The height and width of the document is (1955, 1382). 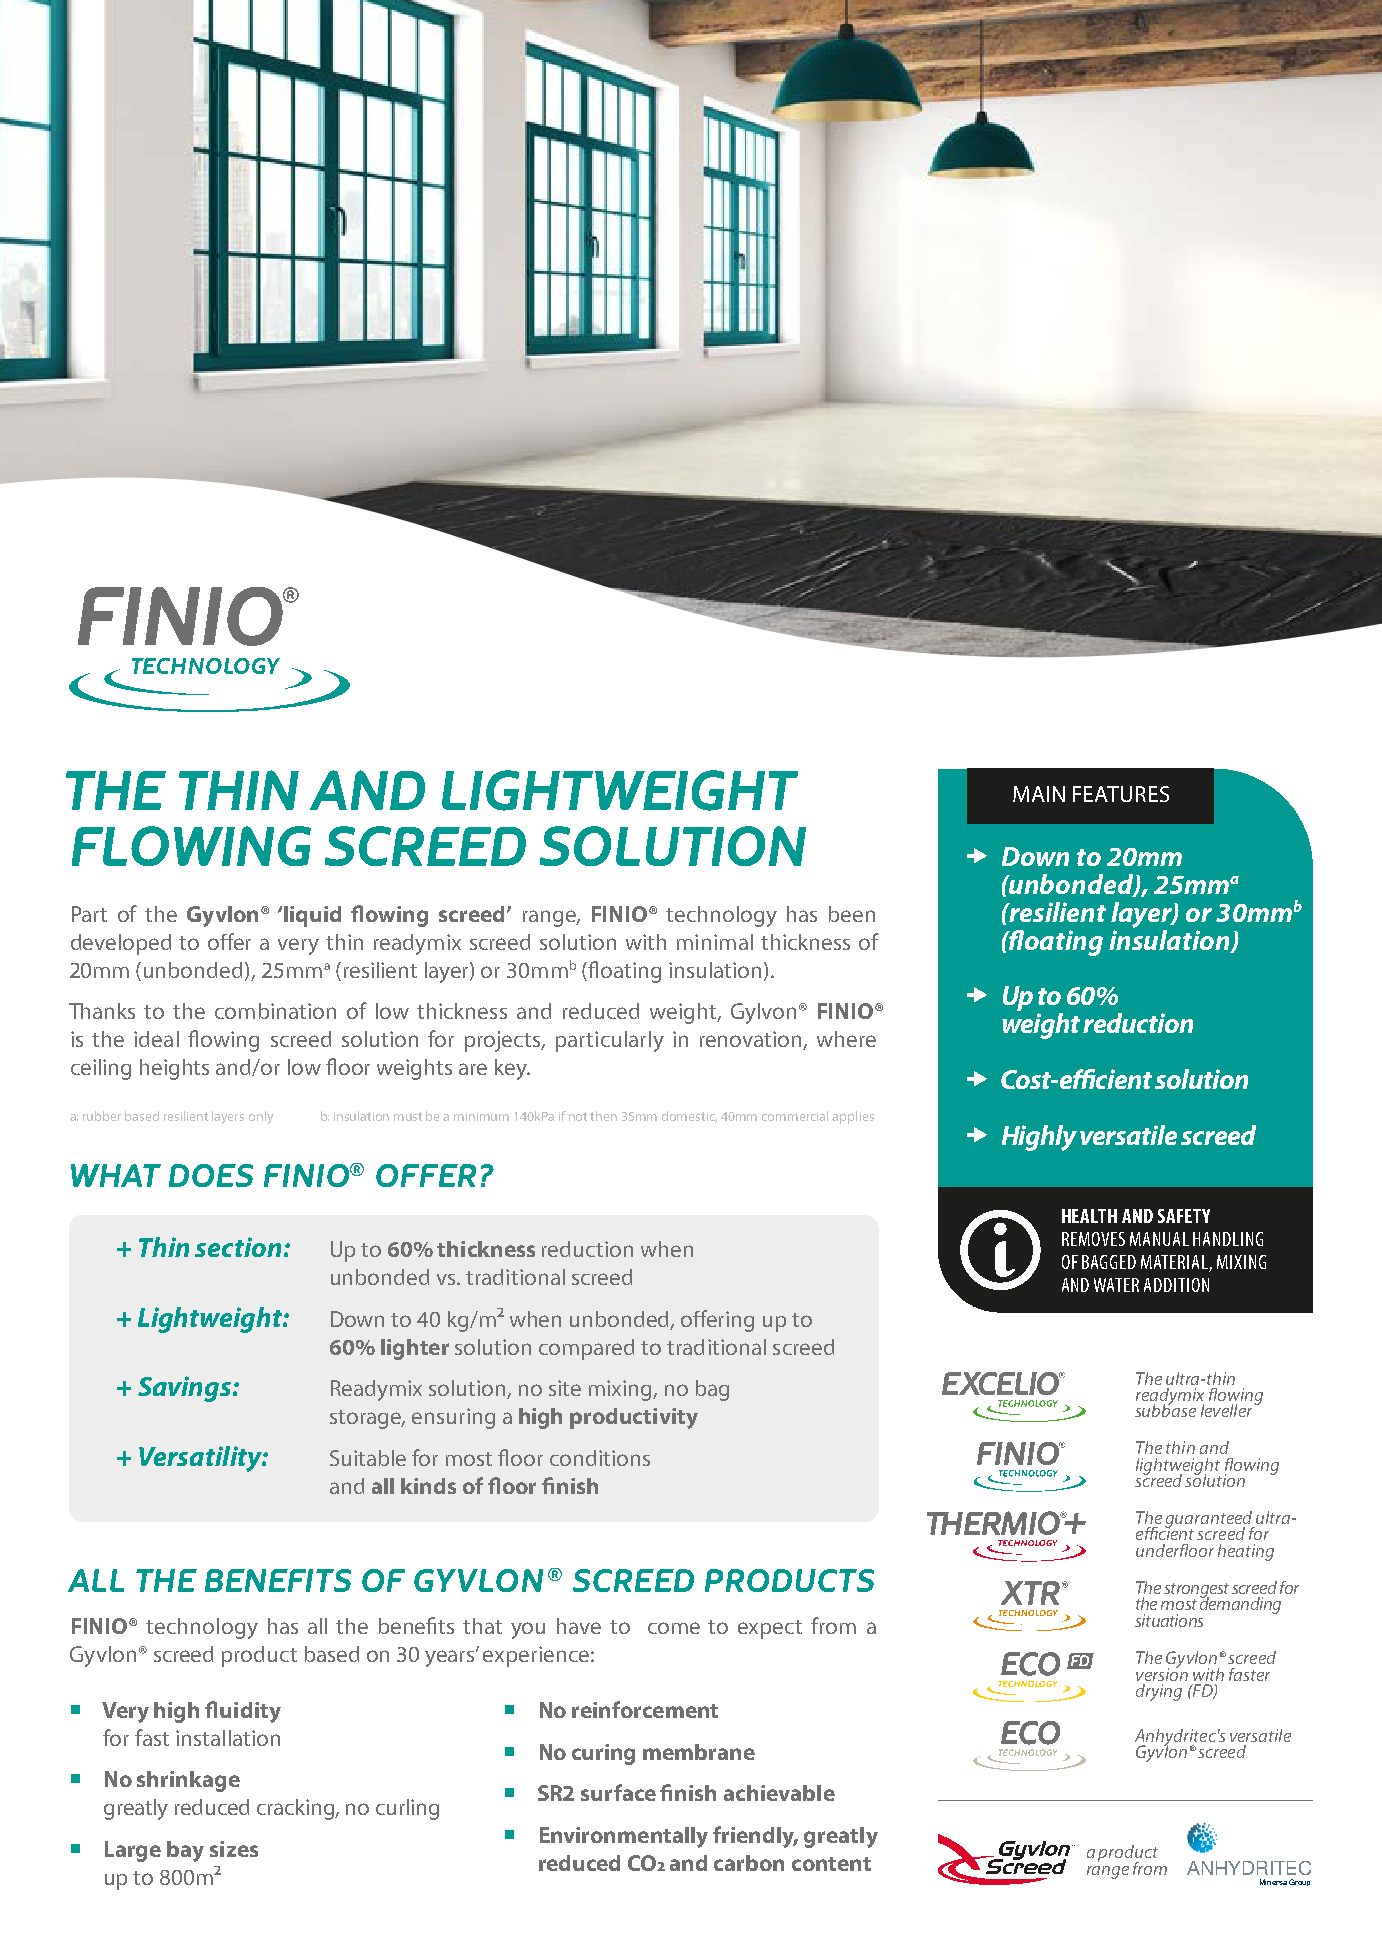 What do you see at coordinates (368, 1458) in the document?
I see `Suitable` at bounding box center [368, 1458].
